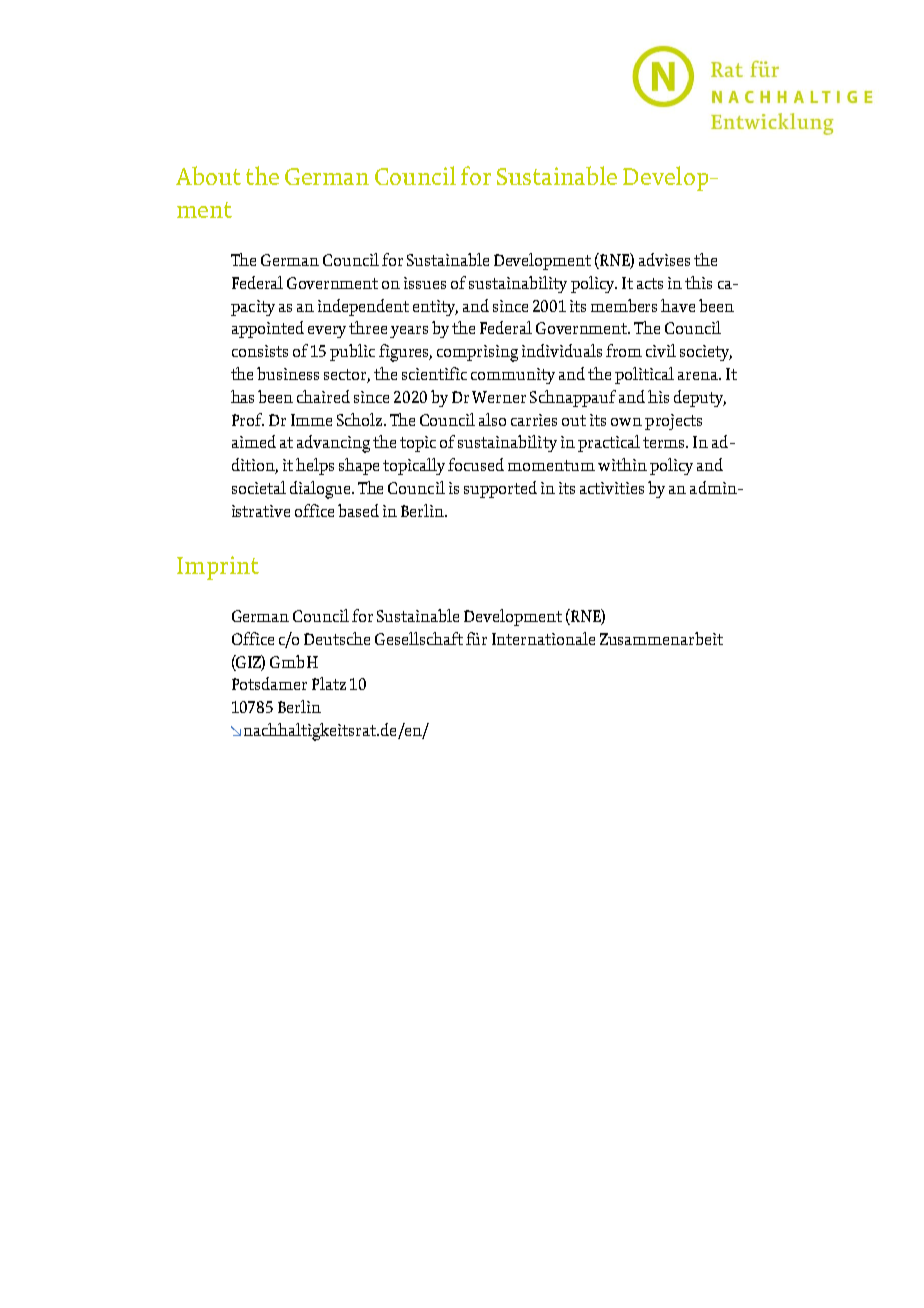 The image size is (924, 1308). What do you see at coordinates (626, 422) in the page?
I see `own` at bounding box center [626, 422].
